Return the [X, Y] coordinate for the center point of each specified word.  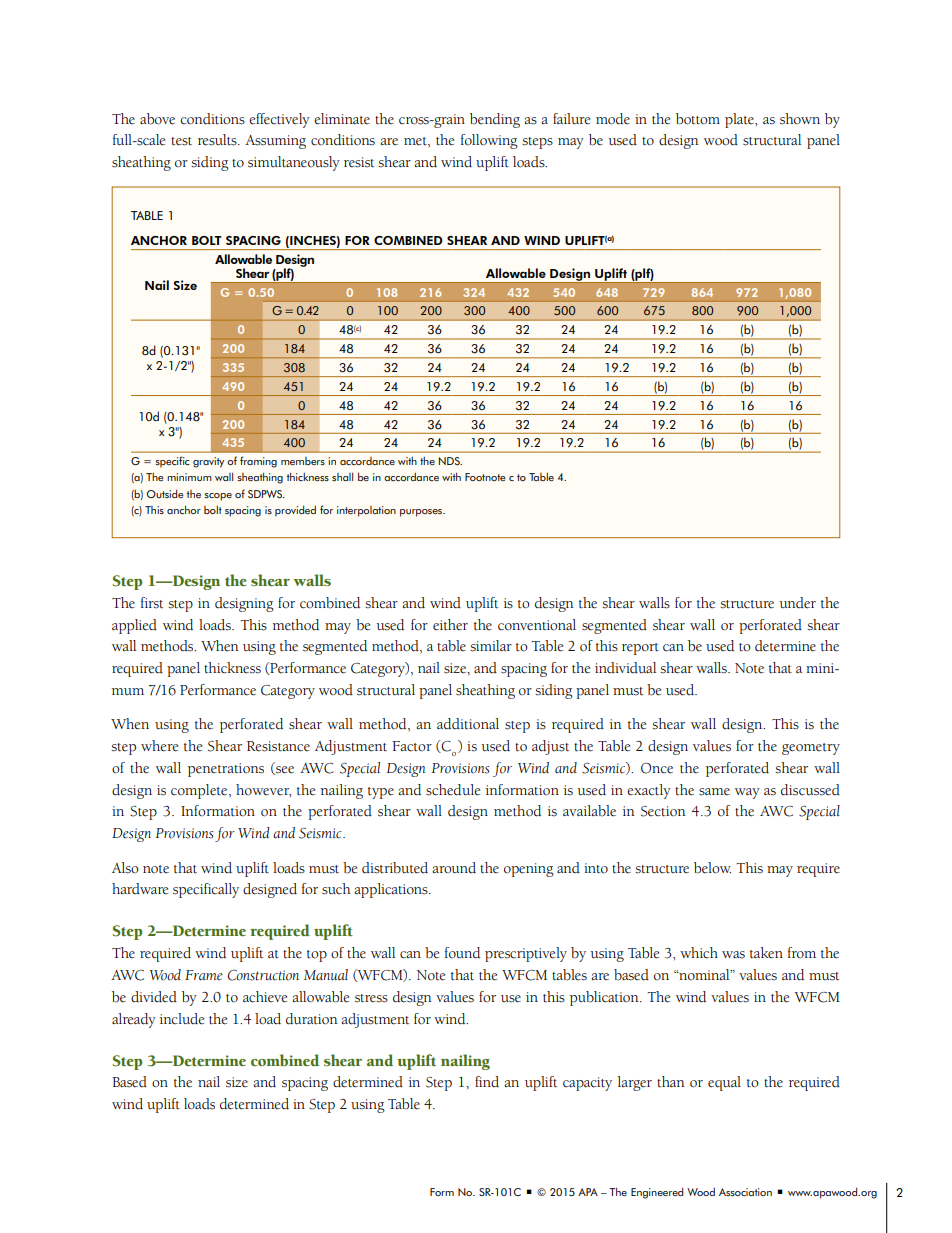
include [182, 1019]
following [489, 141]
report [640, 649]
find [487, 1082]
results [218, 140]
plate [740, 120]
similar [491, 646]
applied [134, 626]
